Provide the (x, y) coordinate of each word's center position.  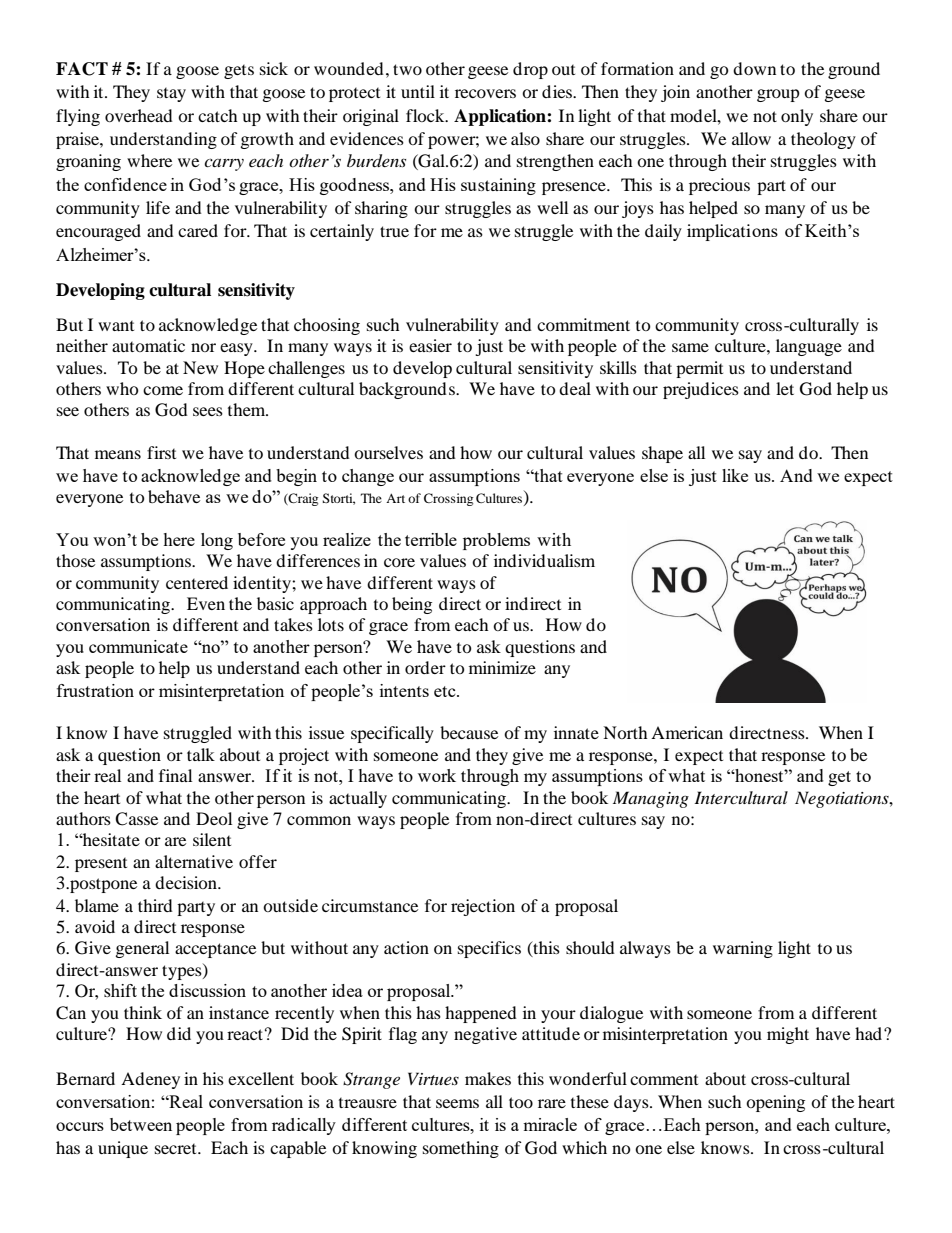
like (735, 475)
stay (171, 95)
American (687, 732)
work (437, 775)
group (778, 95)
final (175, 775)
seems (457, 1103)
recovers (485, 93)
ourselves (388, 452)
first (161, 452)
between (141, 1124)
